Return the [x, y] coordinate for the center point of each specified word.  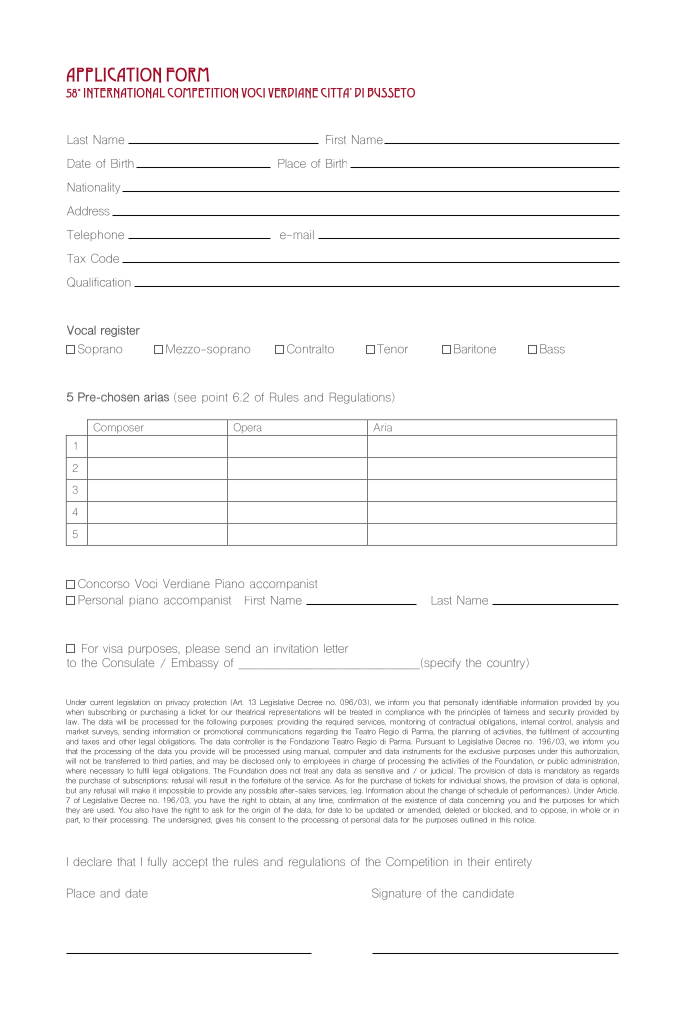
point [215, 398]
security [561, 712]
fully [157, 862]
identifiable [499, 702]
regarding [322, 732]
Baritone [475, 349]
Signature [396, 894]
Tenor [392, 349]
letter [336, 648]
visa [113, 648]
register [120, 331]
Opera [247, 429]
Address [88, 211]
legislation [133, 703]
